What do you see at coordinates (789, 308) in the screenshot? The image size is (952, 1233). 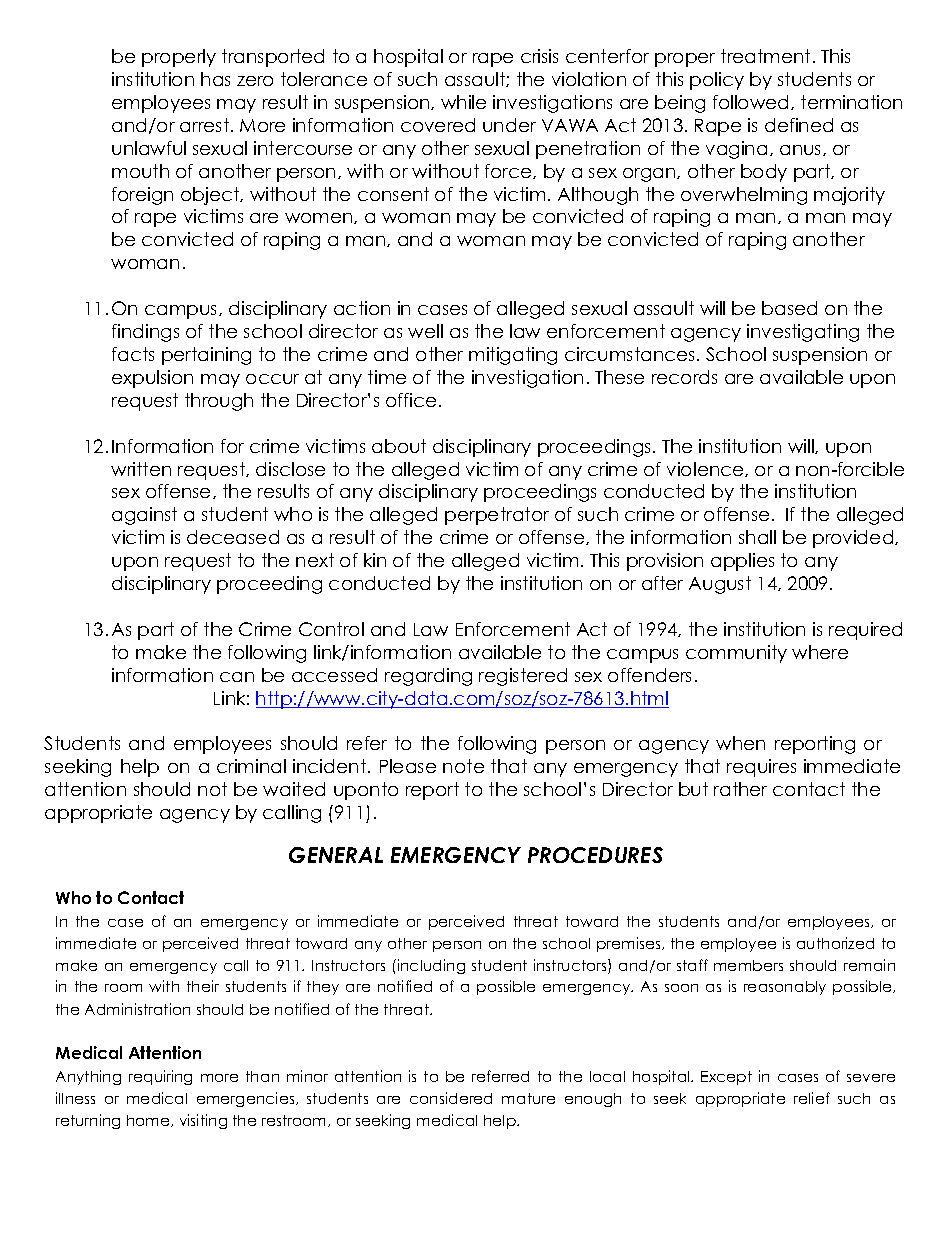 I see `based` at bounding box center [789, 308].
